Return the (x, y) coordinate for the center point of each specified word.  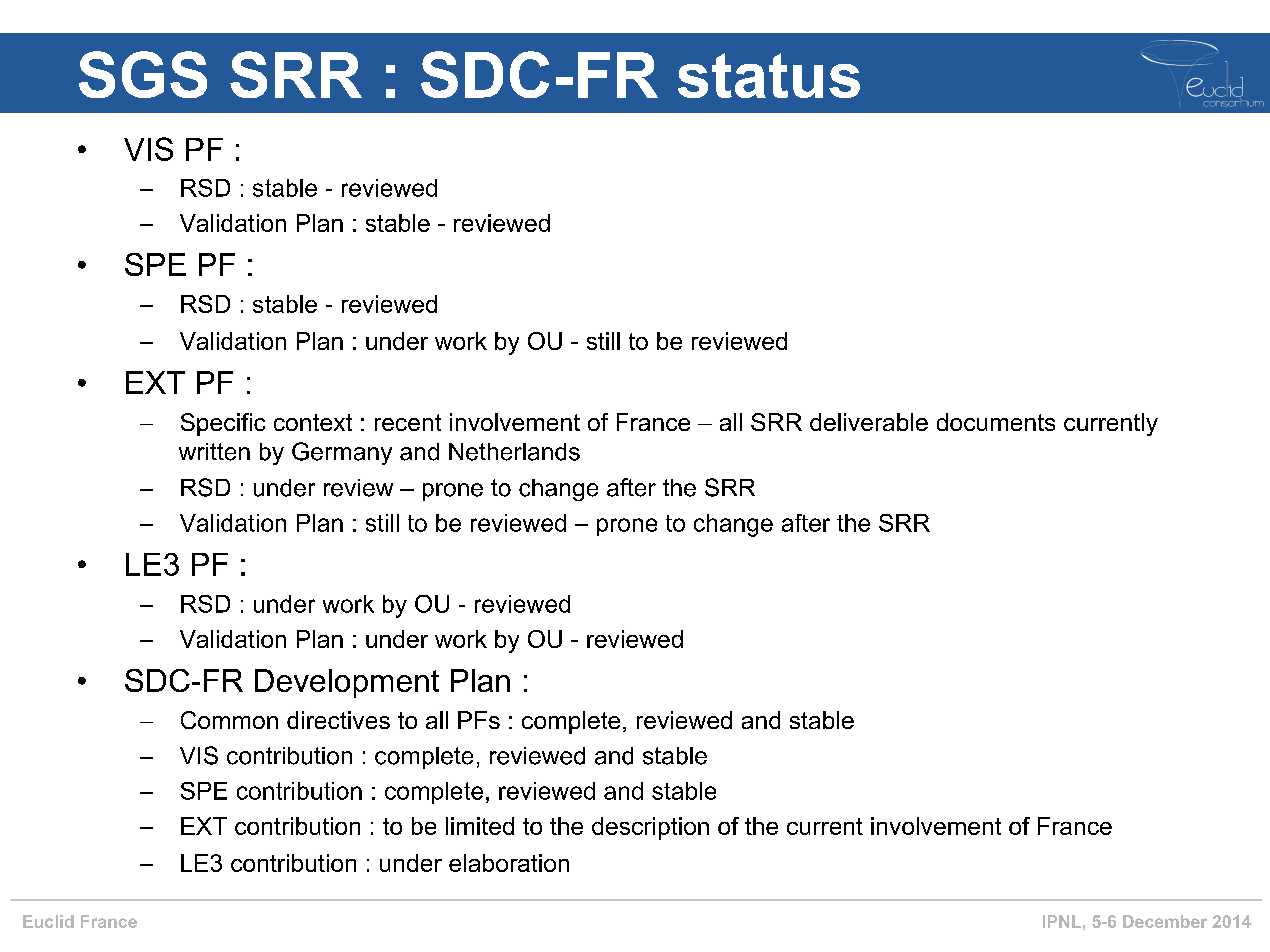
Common (229, 720)
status (769, 75)
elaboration (509, 863)
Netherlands (514, 452)
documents (996, 422)
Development (347, 683)
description (650, 828)
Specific (223, 424)
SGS (143, 74)
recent (408, 422)
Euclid (48, 921)
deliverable (869, 422)
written (214, 452)
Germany (342, 453)
